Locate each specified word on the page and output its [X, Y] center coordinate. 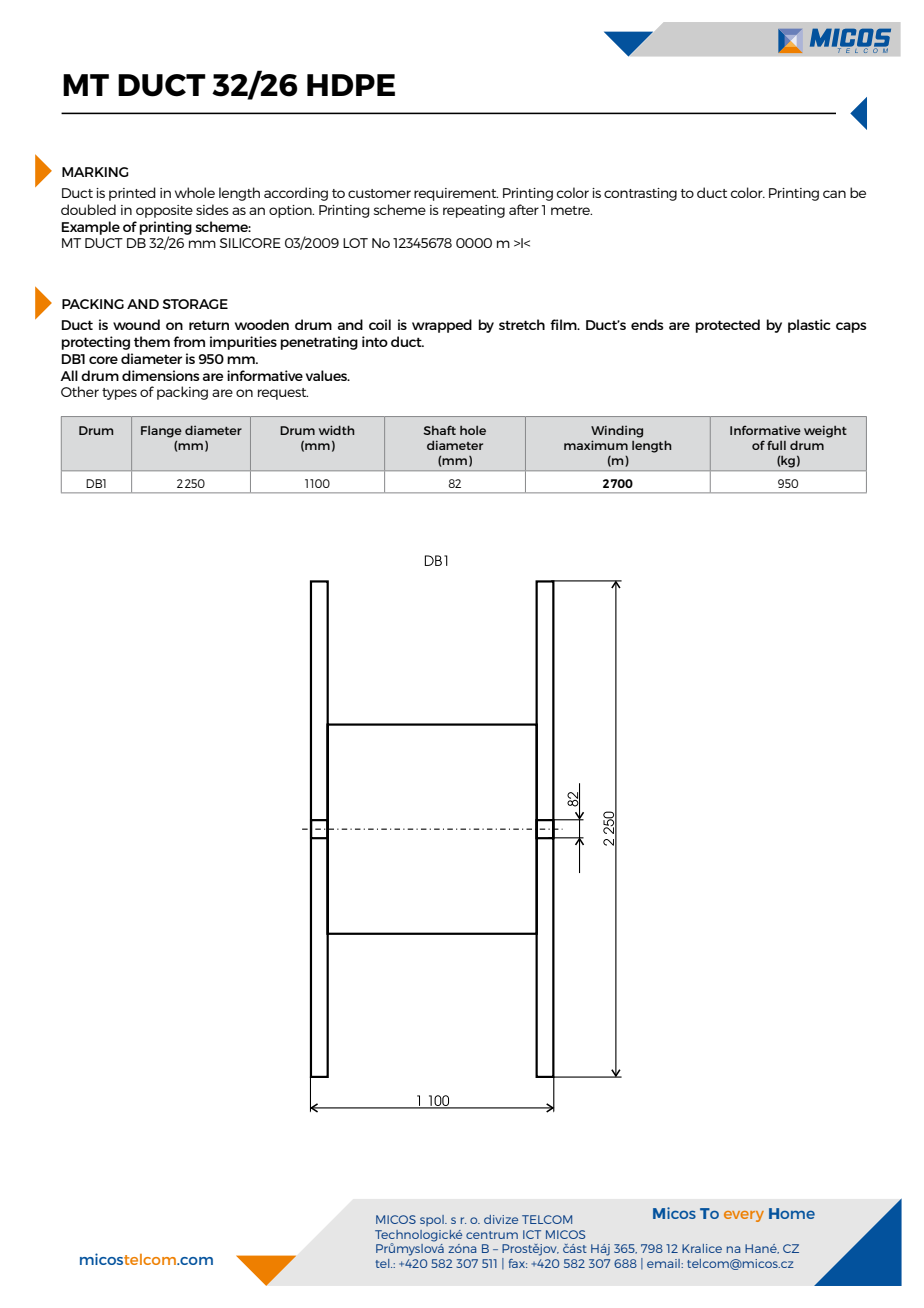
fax [518, 1263]
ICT [532, 1234]
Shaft [439, 430]
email [664, 1263]
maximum [596, 445]
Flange [161, 432]
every [744, 1216]
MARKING [95, 172]
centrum [492, 1235]
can [834, 194]
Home [792, 1213]
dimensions [161, 375]
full [776, 445]
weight [825, 431]
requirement [456, 194]
